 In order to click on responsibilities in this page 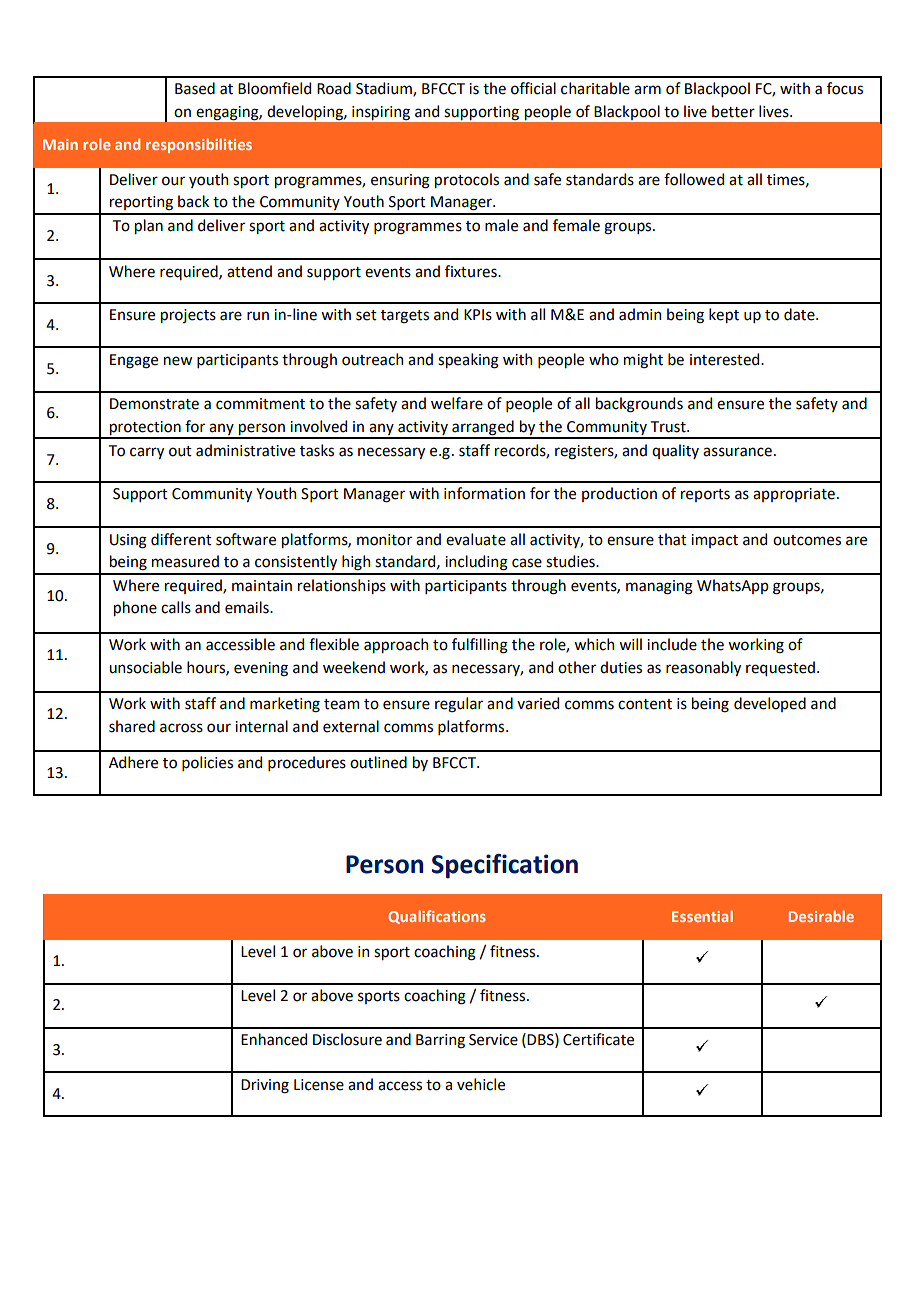, I will do `click(199, 145)`.
